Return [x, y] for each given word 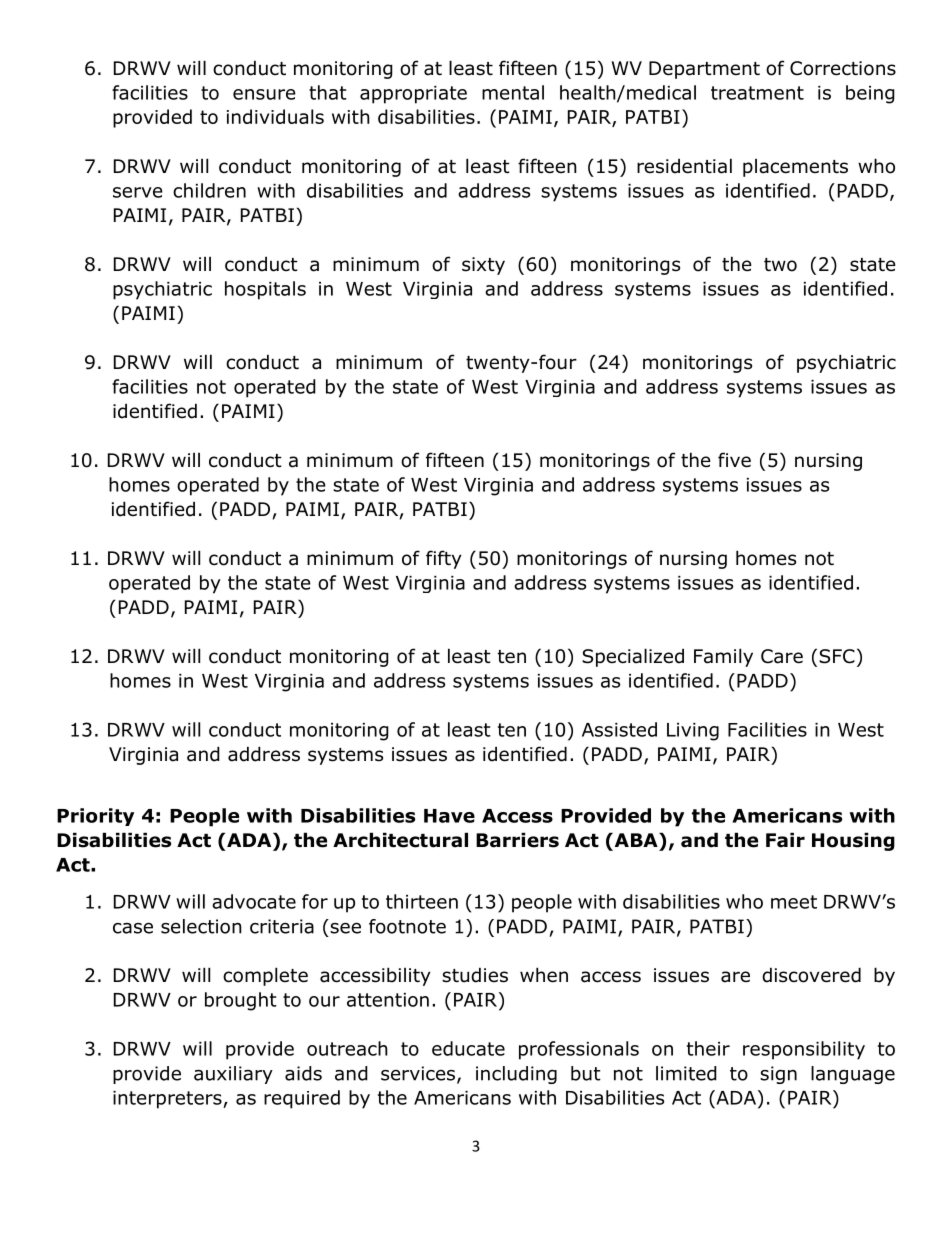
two [780, 265]
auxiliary [233, 1075]
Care [782, 656]
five [734, 460]
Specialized [633, 657]
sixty [483, 266]
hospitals [265, 290]
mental [513, 92]
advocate [254, 901]
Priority [95, 817]
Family [723, 657]
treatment [757, 93]
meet [794, 902]
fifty [444, 559]
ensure [264, 94]
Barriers [517, 840]
